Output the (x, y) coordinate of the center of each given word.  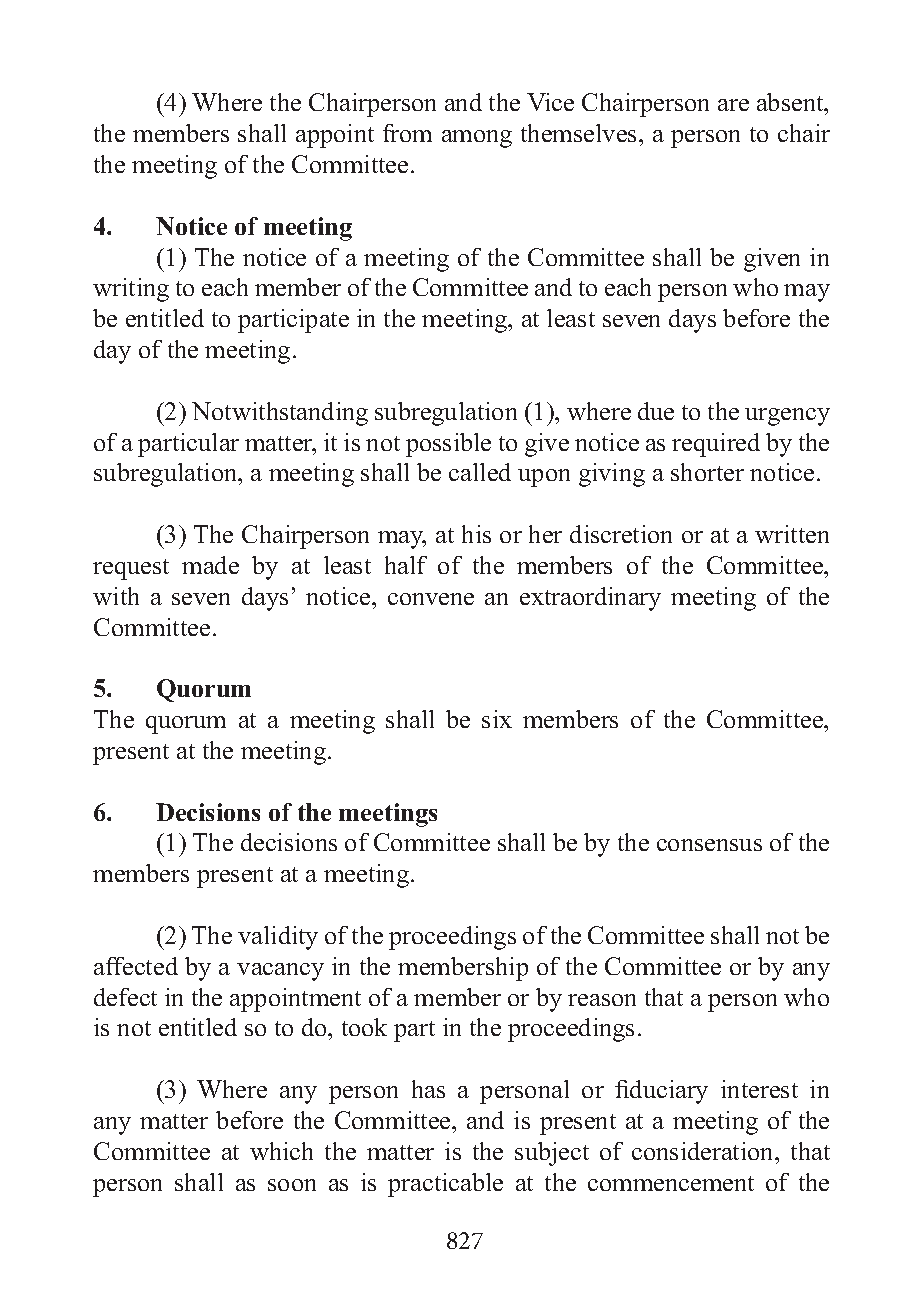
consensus (709, 845)
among (477, 139)
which (281, 1151)
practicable (445, 1185)
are (733, 105)
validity (278, 938)
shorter (707, 472)
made (210, 565)
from (407, 133)
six (497, 719)
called (480, 472)
